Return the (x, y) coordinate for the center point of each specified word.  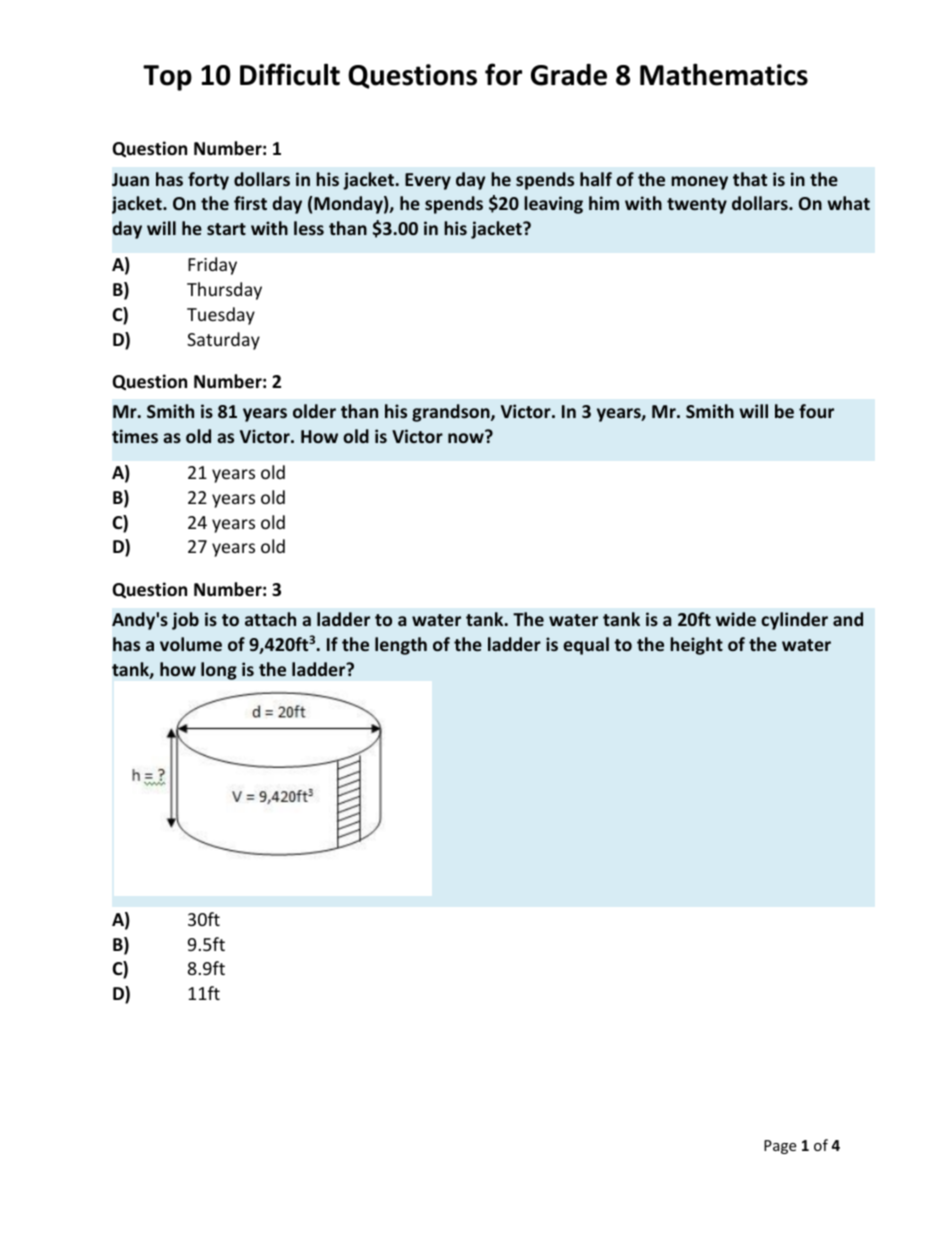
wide (736, 619)
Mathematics (724, 74)
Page (780, 1147)
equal (586, 646)
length (401, 646)
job (185, 621)
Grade (569, 75)
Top (167, 78)
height (696, 646)
